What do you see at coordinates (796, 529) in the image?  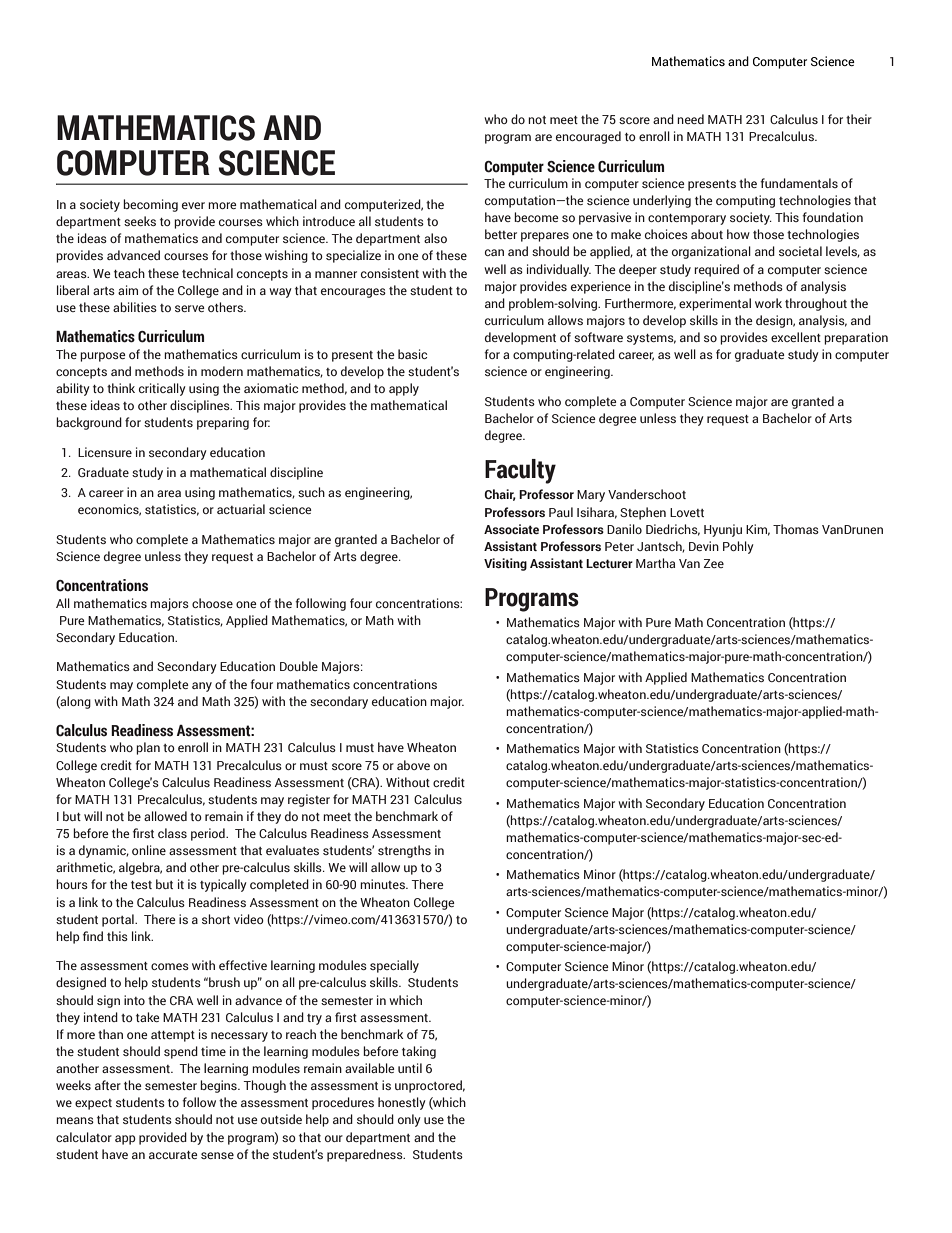 I see `Thomas` at bounding box center [796, 529].
